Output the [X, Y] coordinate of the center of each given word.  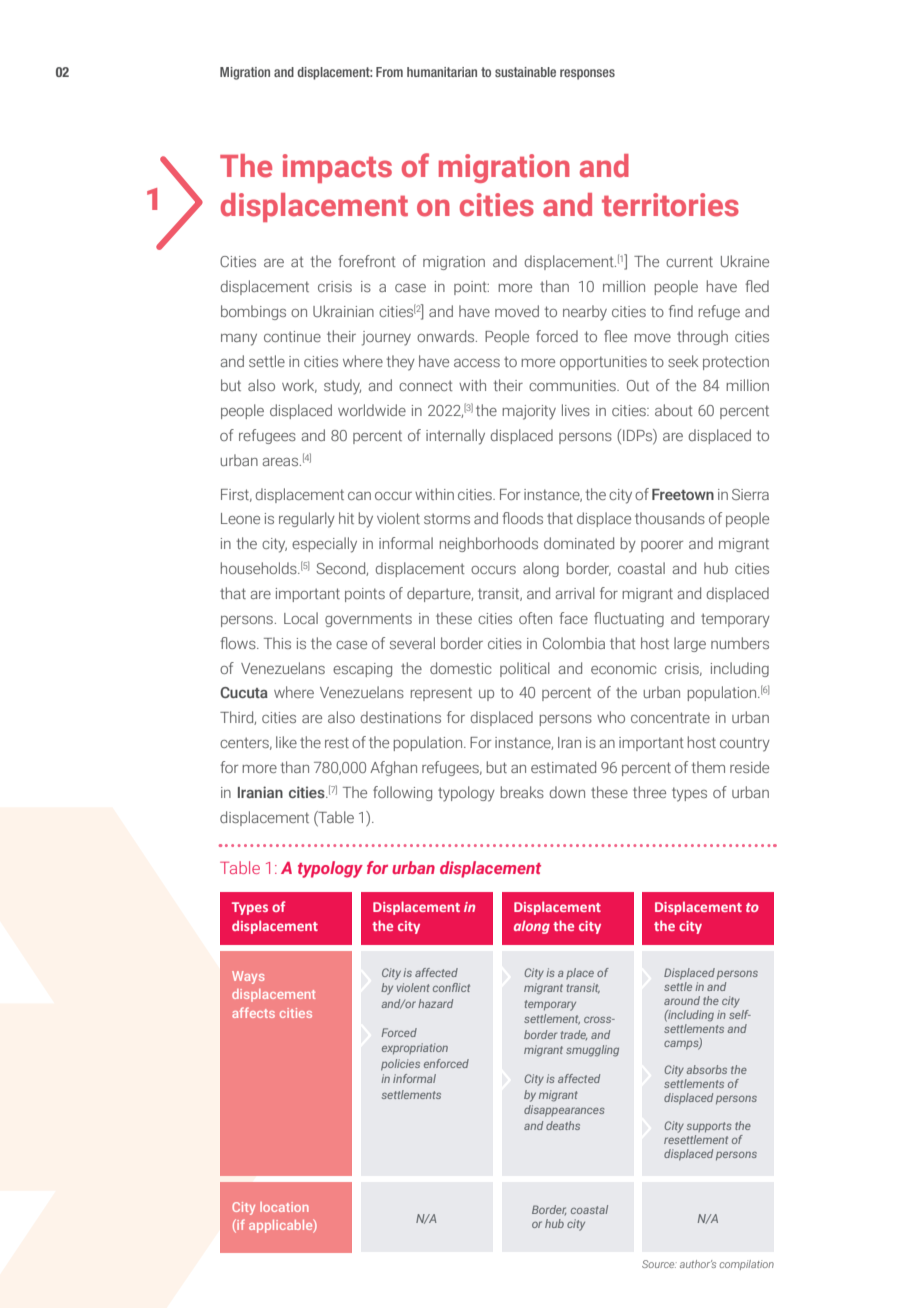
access [477, 363]
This [277, 643]
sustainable [525, 72]
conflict [451, 987]
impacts [337, 168]
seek [683, 361]
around [682, 1000]
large [690, 644]
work [299, 386]
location [284, 1207]
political [525, 669]
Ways [248, 977]
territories [670, 205]
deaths [563, 1125]
